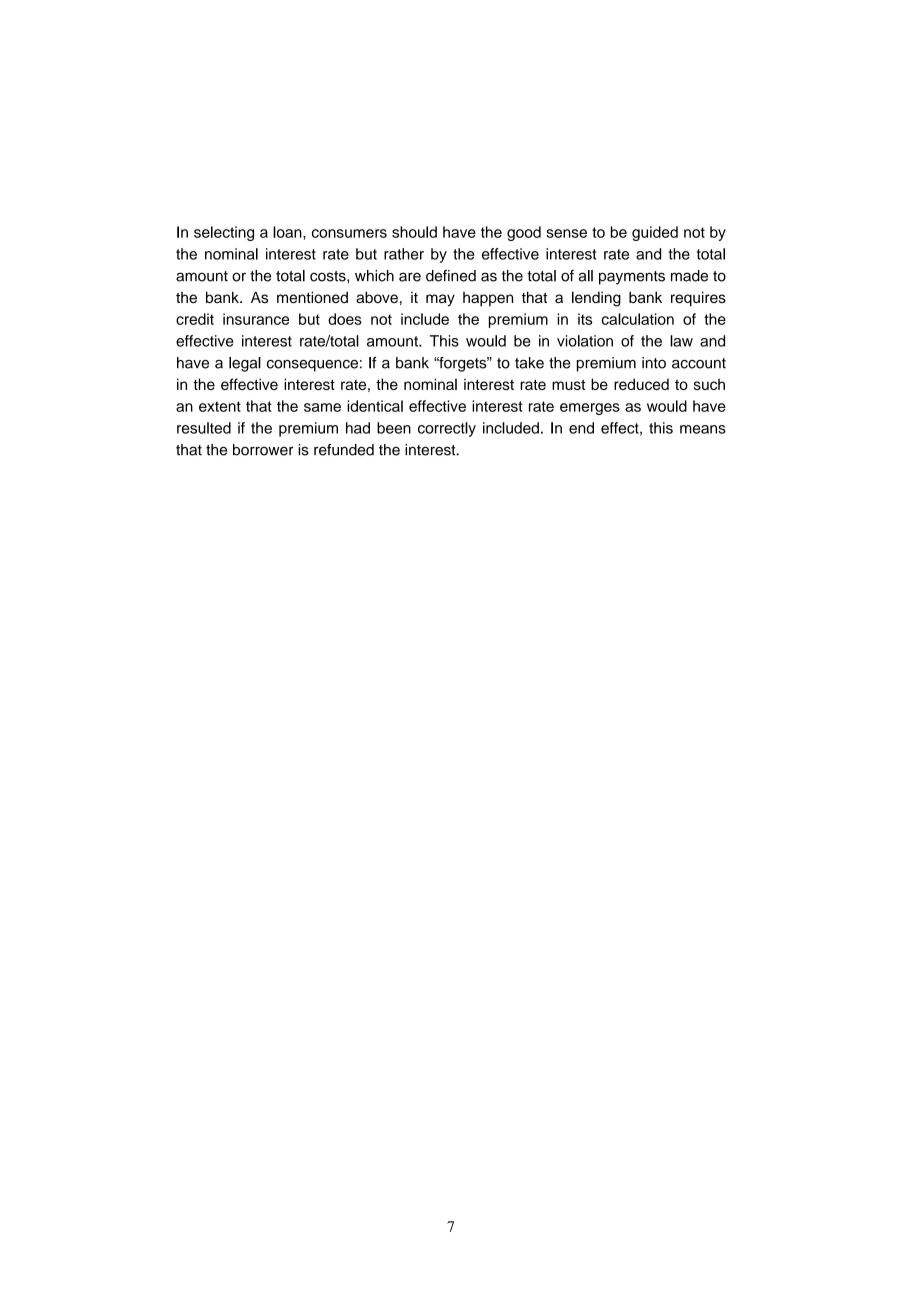  What do you see at coordinates (414, 232) in the screenshot?
I see `should` at bounding box center [414, 232].
